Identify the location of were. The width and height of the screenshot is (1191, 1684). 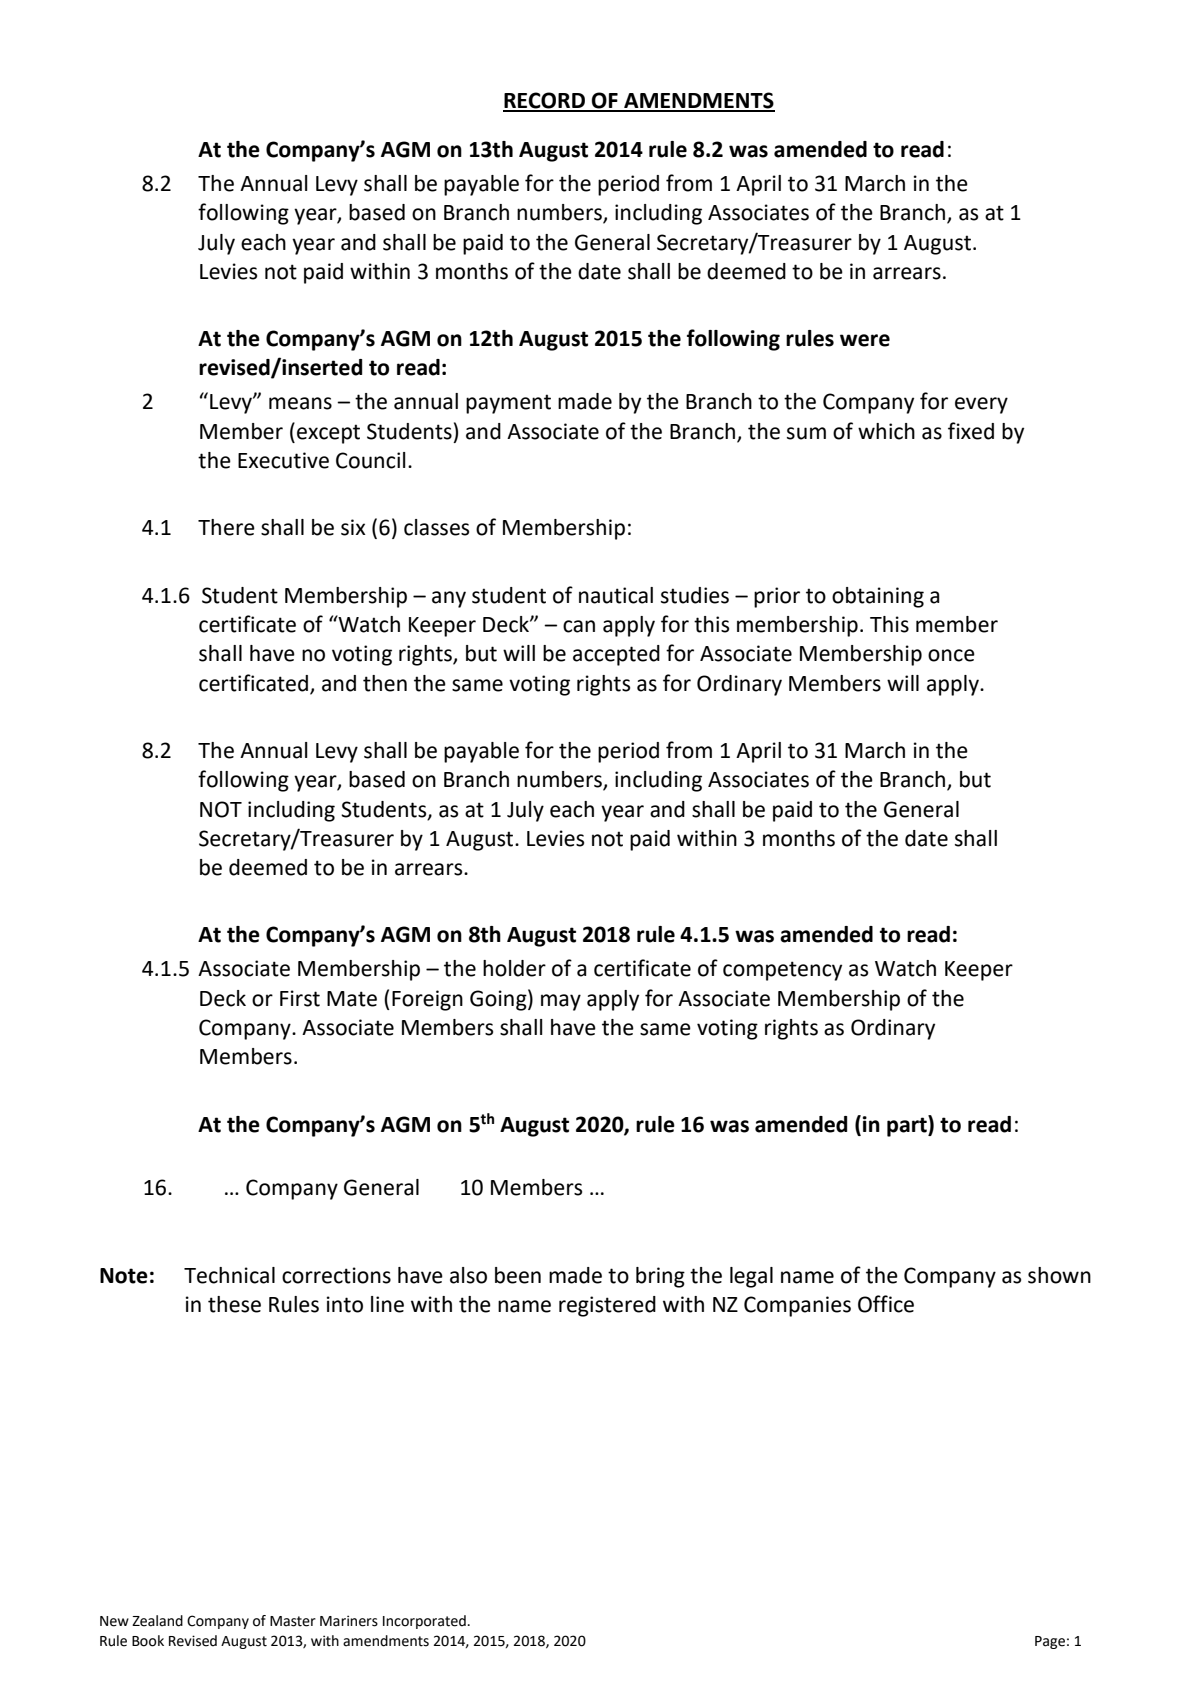
(865, 340).
